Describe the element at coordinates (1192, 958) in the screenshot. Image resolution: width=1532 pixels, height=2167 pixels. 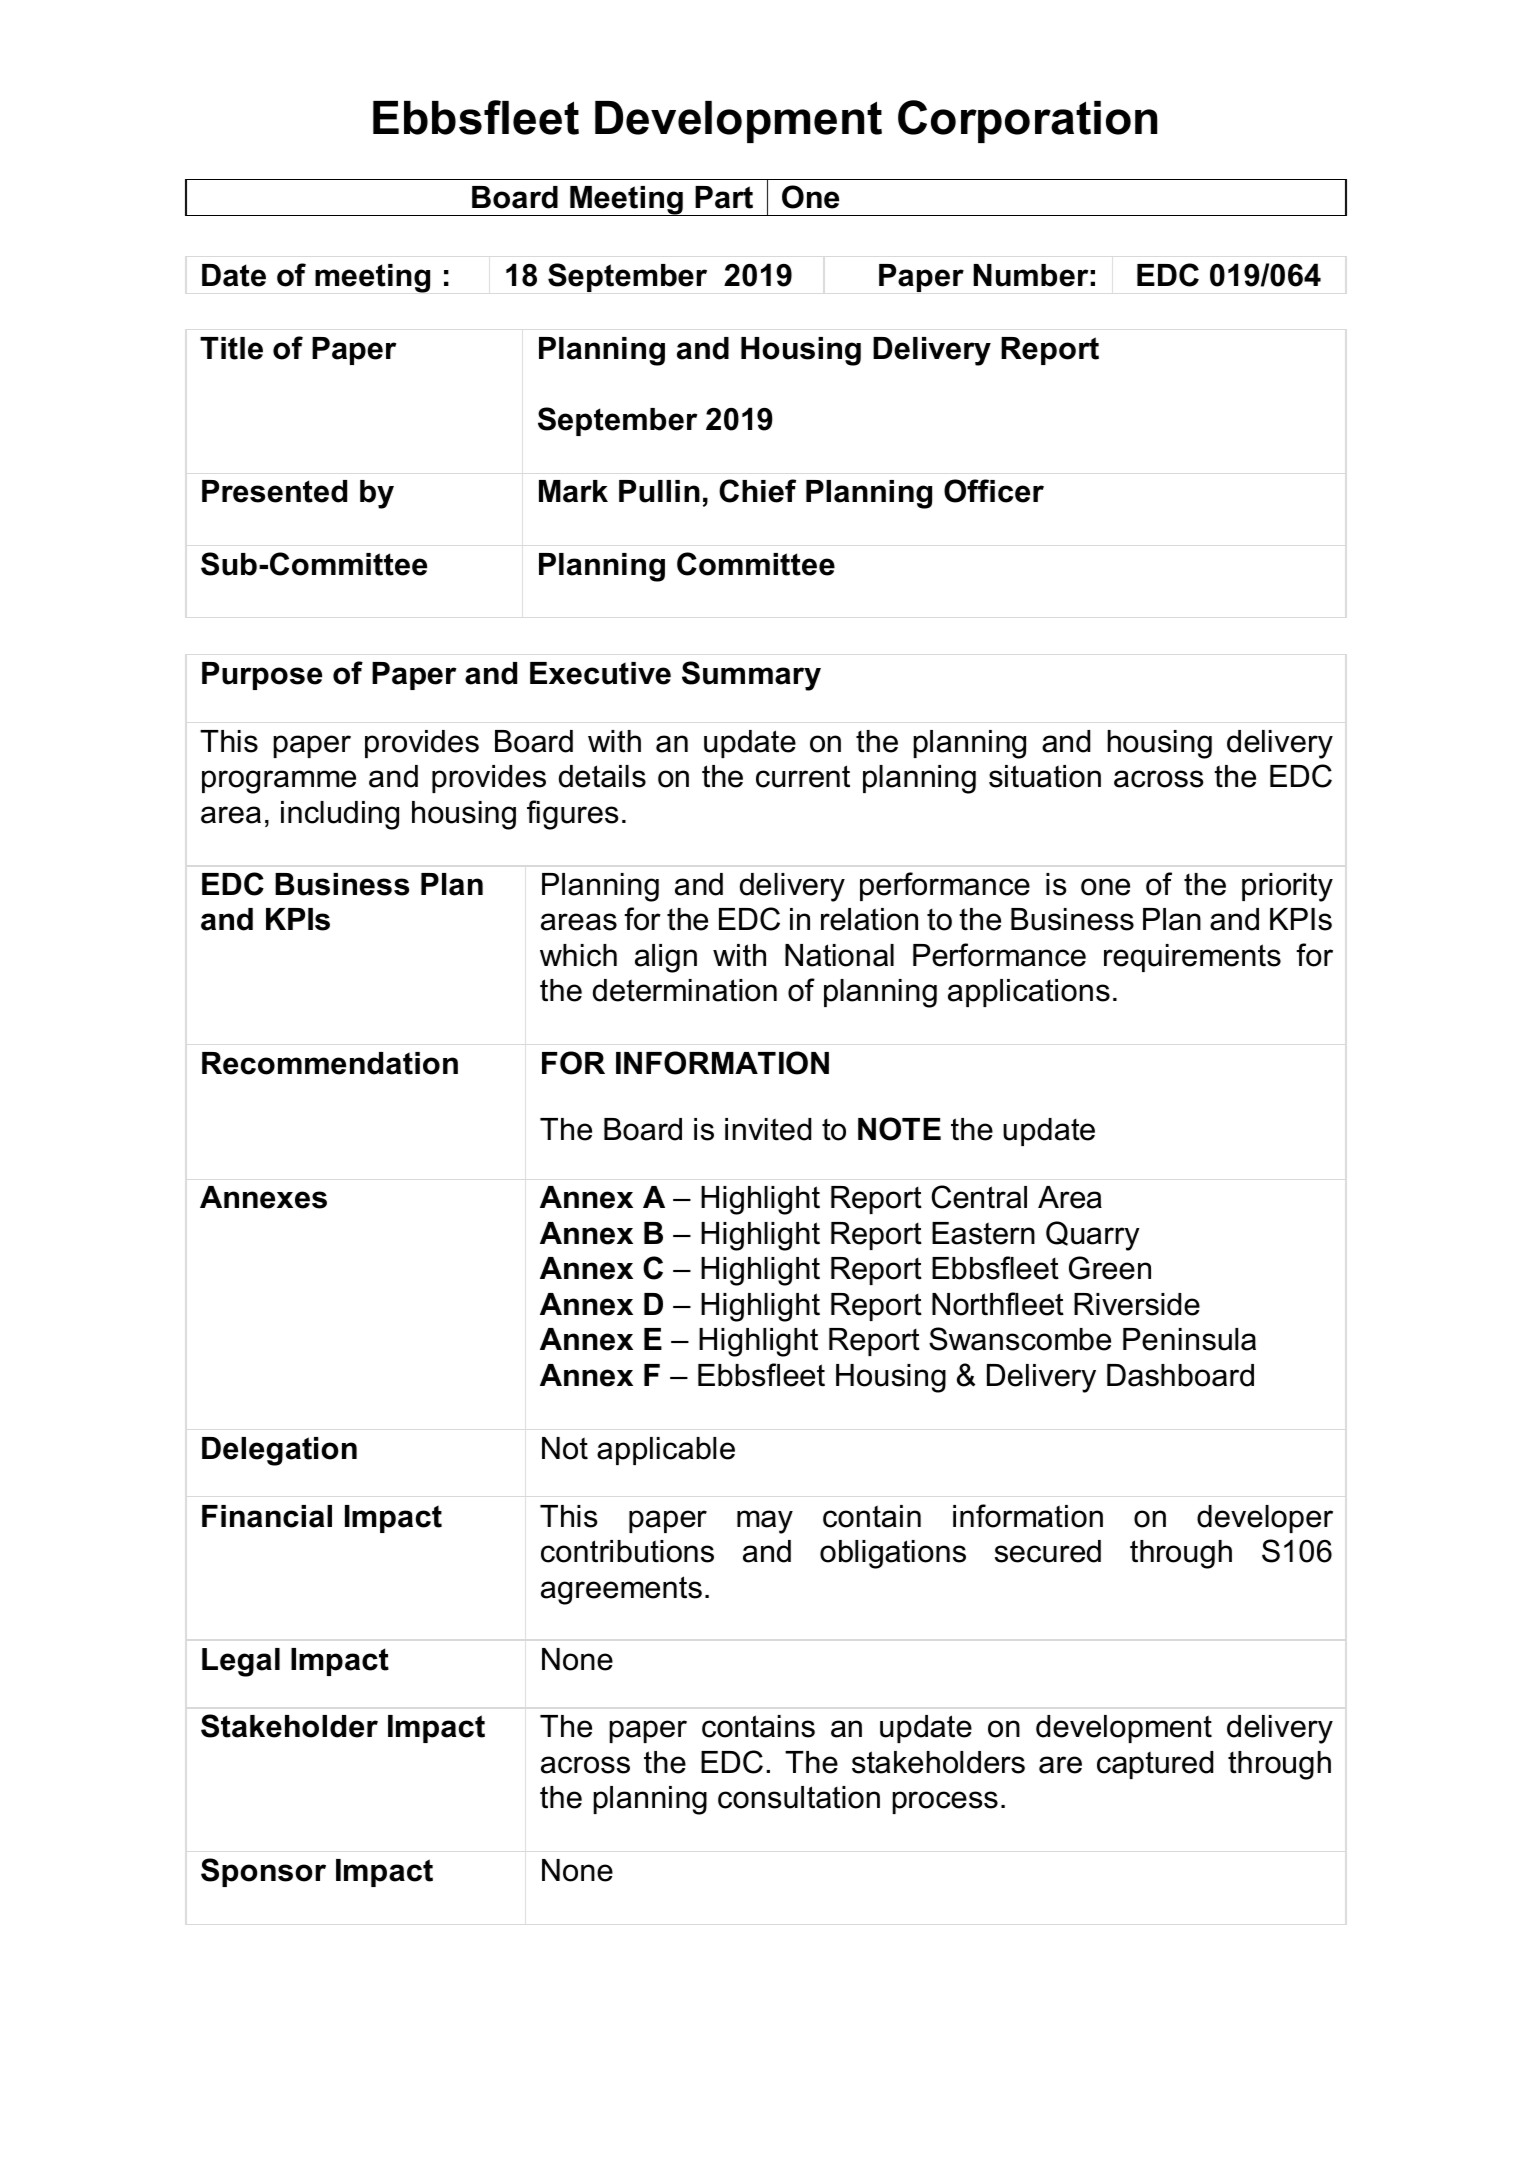
I see `requirements` at that location.
